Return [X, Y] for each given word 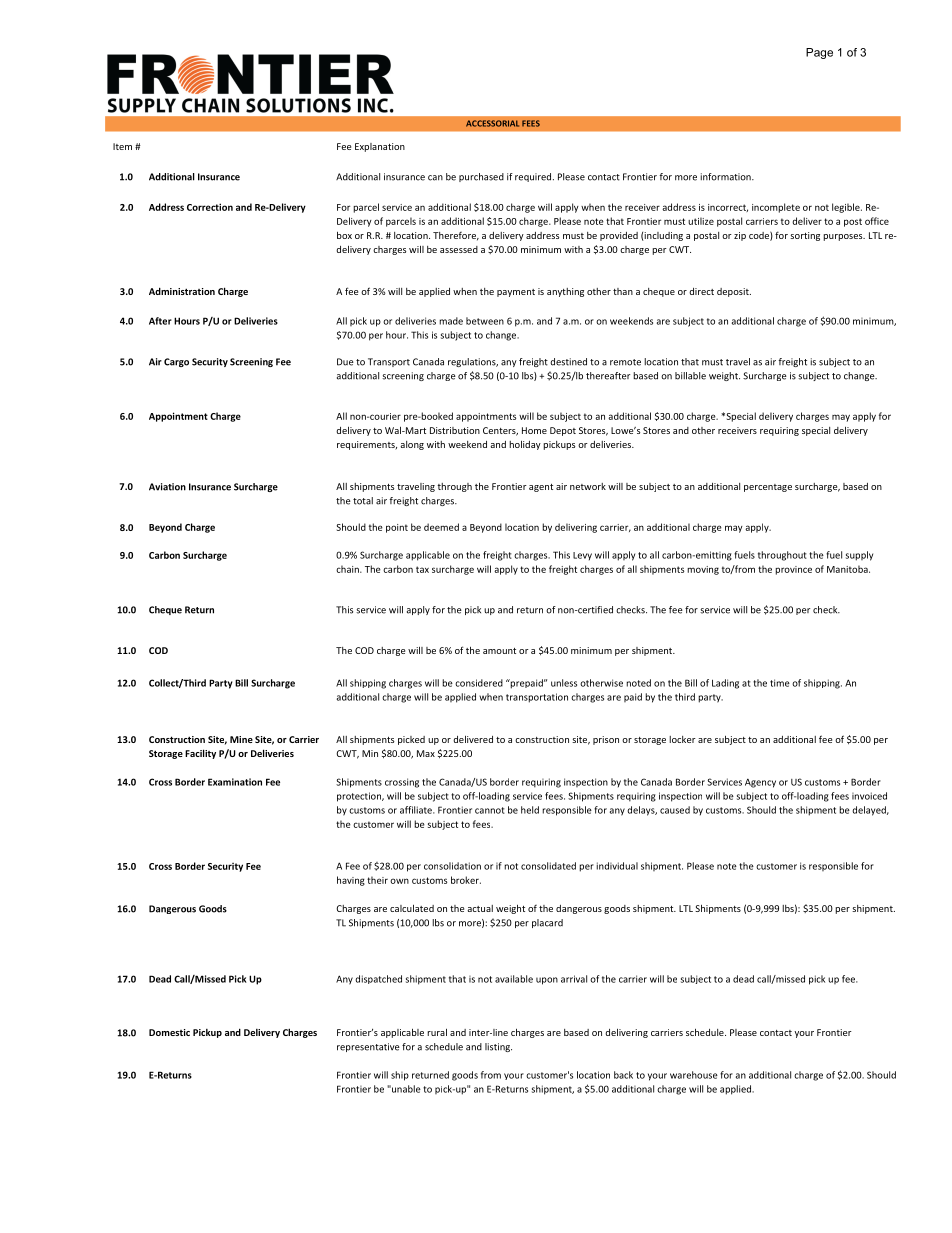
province [793, 570]
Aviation [167, 487]
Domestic [169, 1032]
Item [122, 146]
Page [819, 53]
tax [422, 569]
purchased [481, 177]
